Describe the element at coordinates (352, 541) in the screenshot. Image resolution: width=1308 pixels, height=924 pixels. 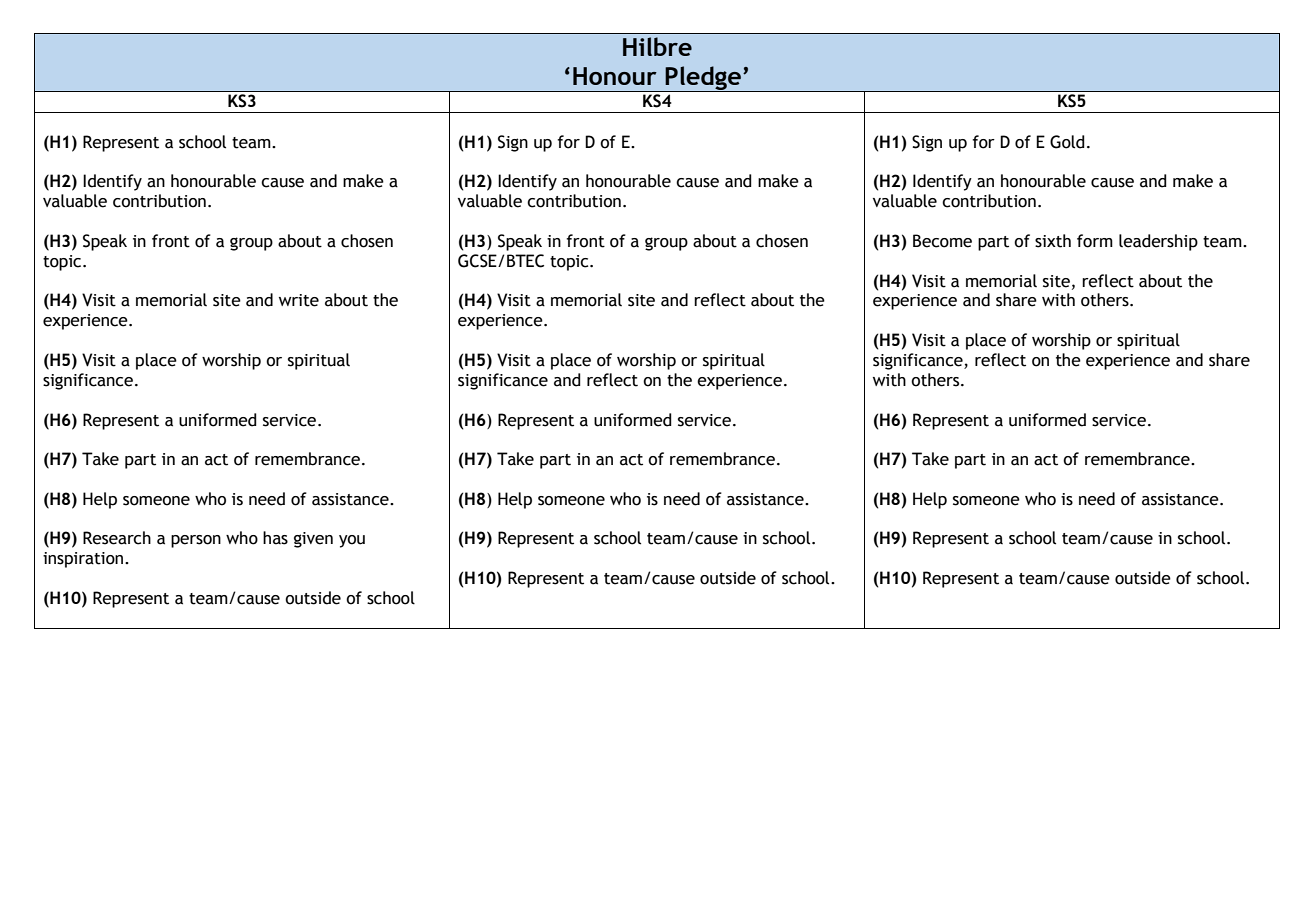
I see `you` at that location.
